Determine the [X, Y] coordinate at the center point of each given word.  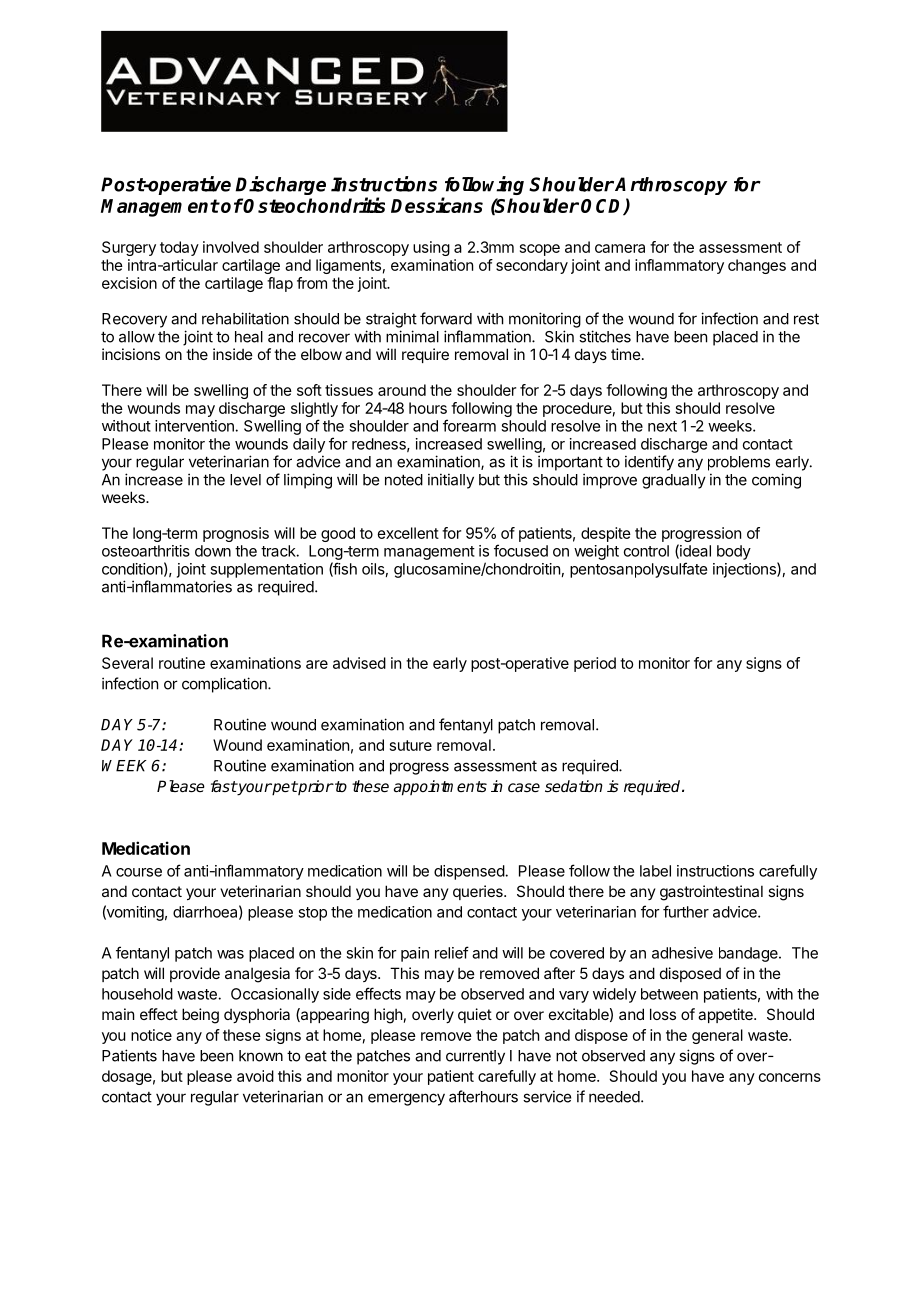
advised [359, 663]
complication [225, 685]
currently [475, 1057]
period [595, 664]
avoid [255, 1076]
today [179, 248]
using [431, 248]
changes [757, 266]
